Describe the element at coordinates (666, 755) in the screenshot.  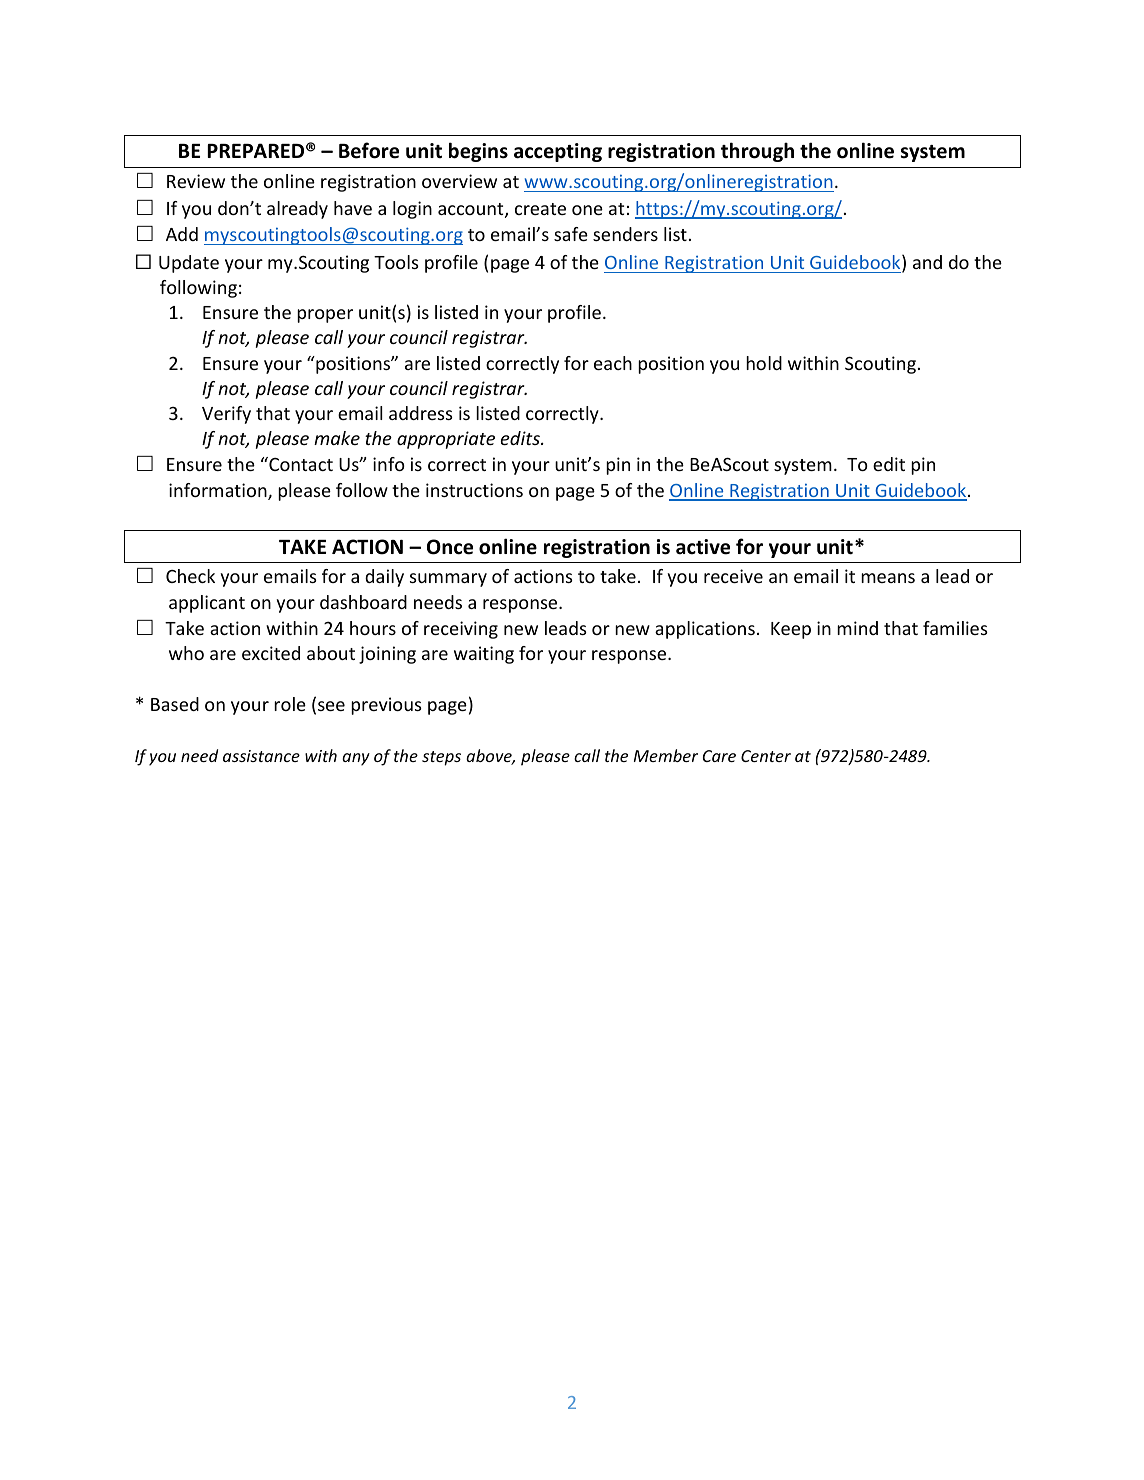
I see `Member` at that location.
